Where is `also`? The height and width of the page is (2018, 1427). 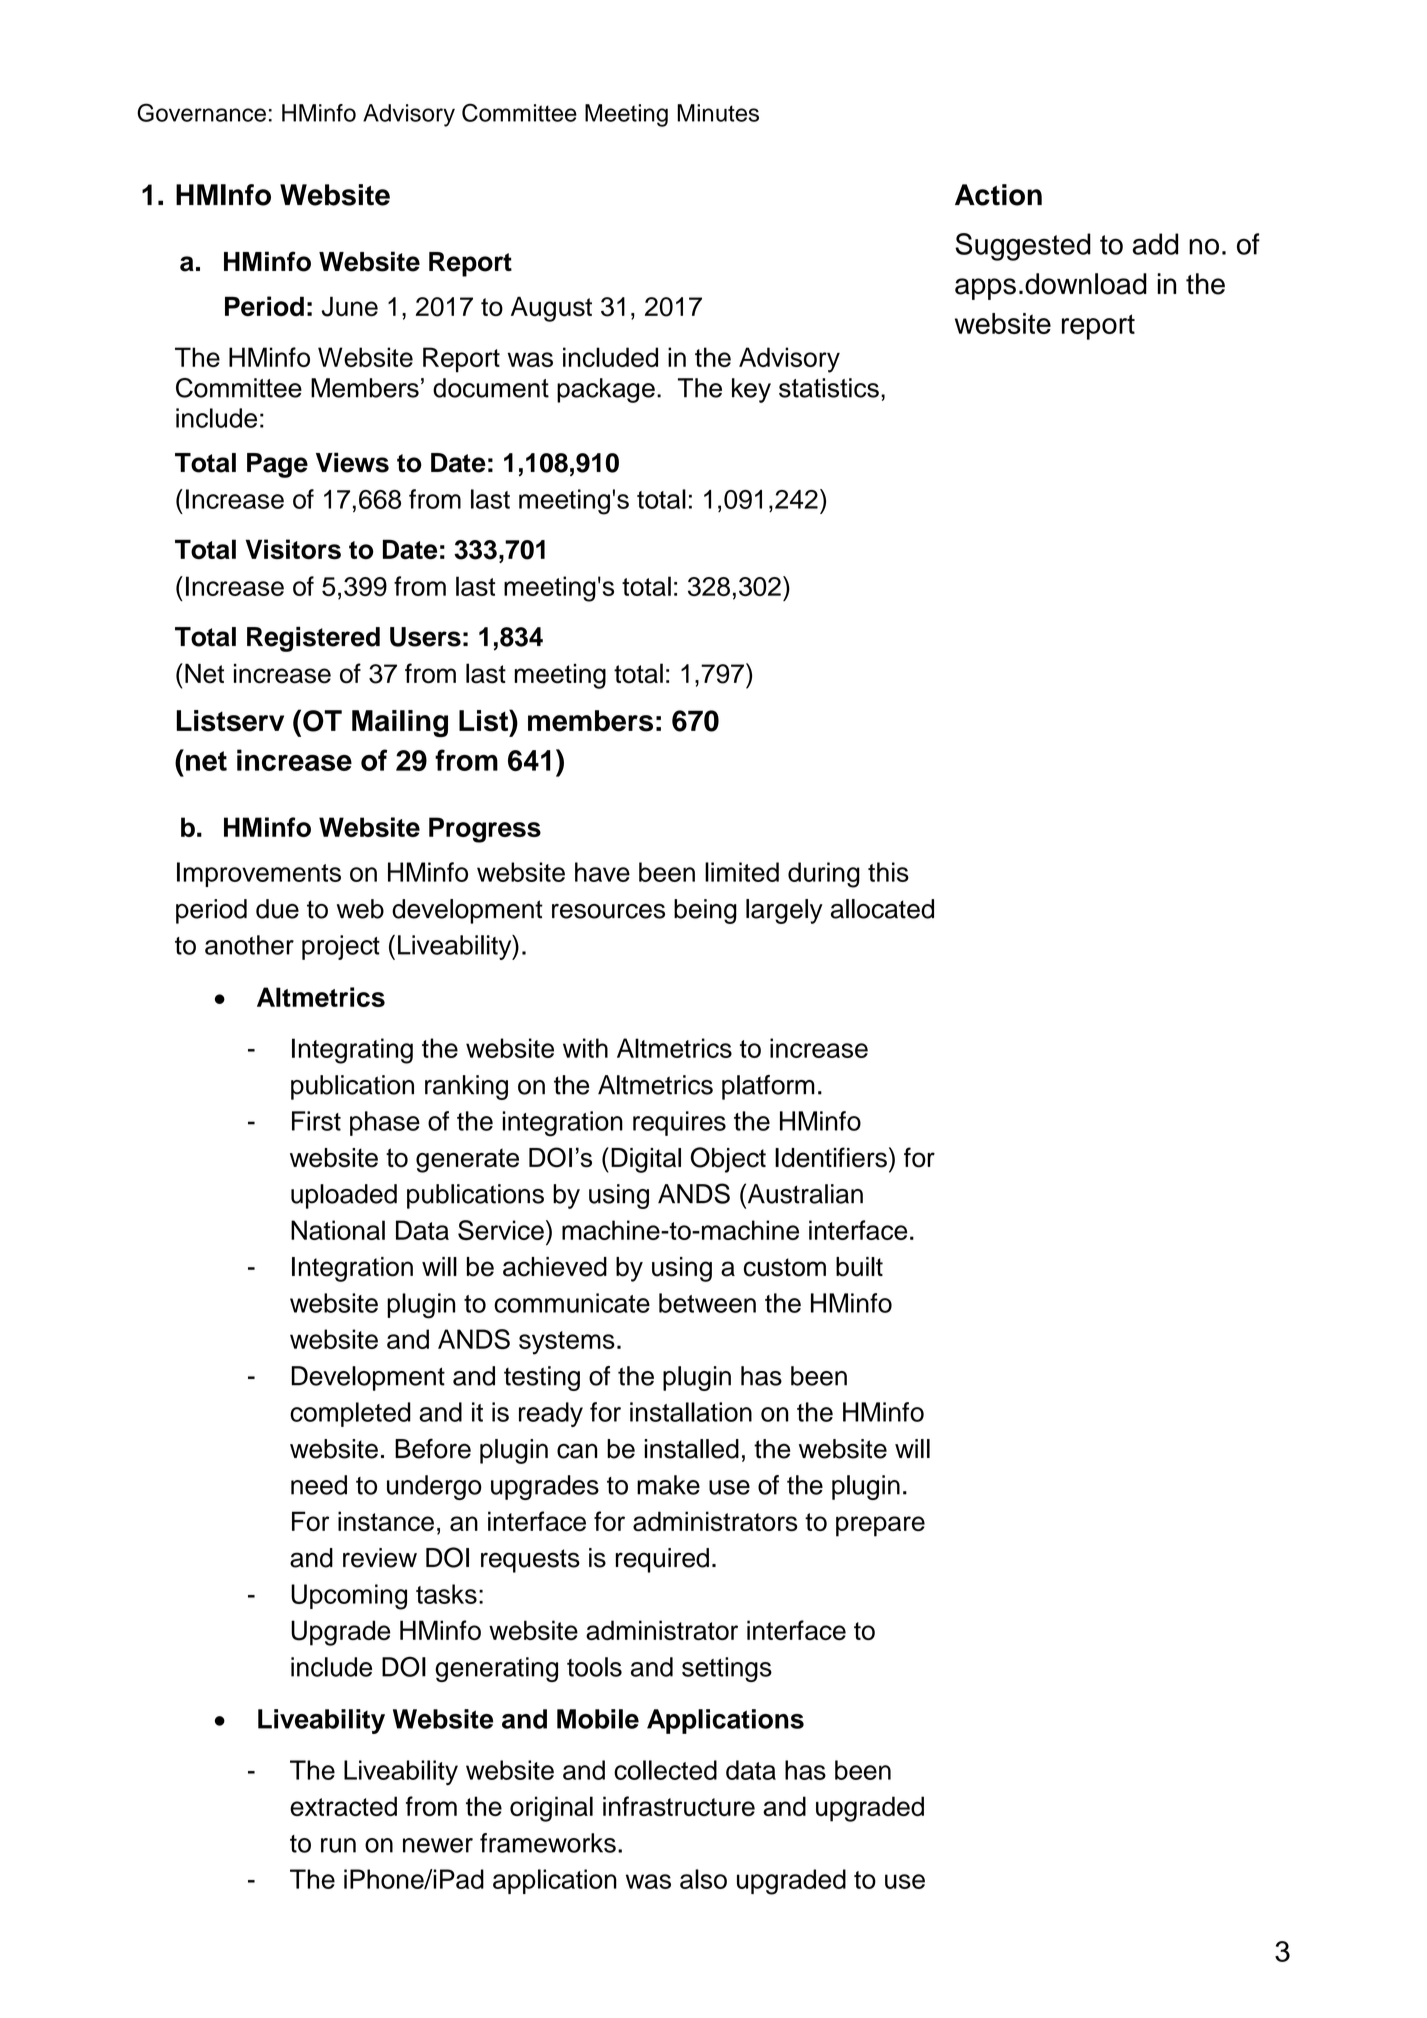
also is located at coordinates (703, 1879).
